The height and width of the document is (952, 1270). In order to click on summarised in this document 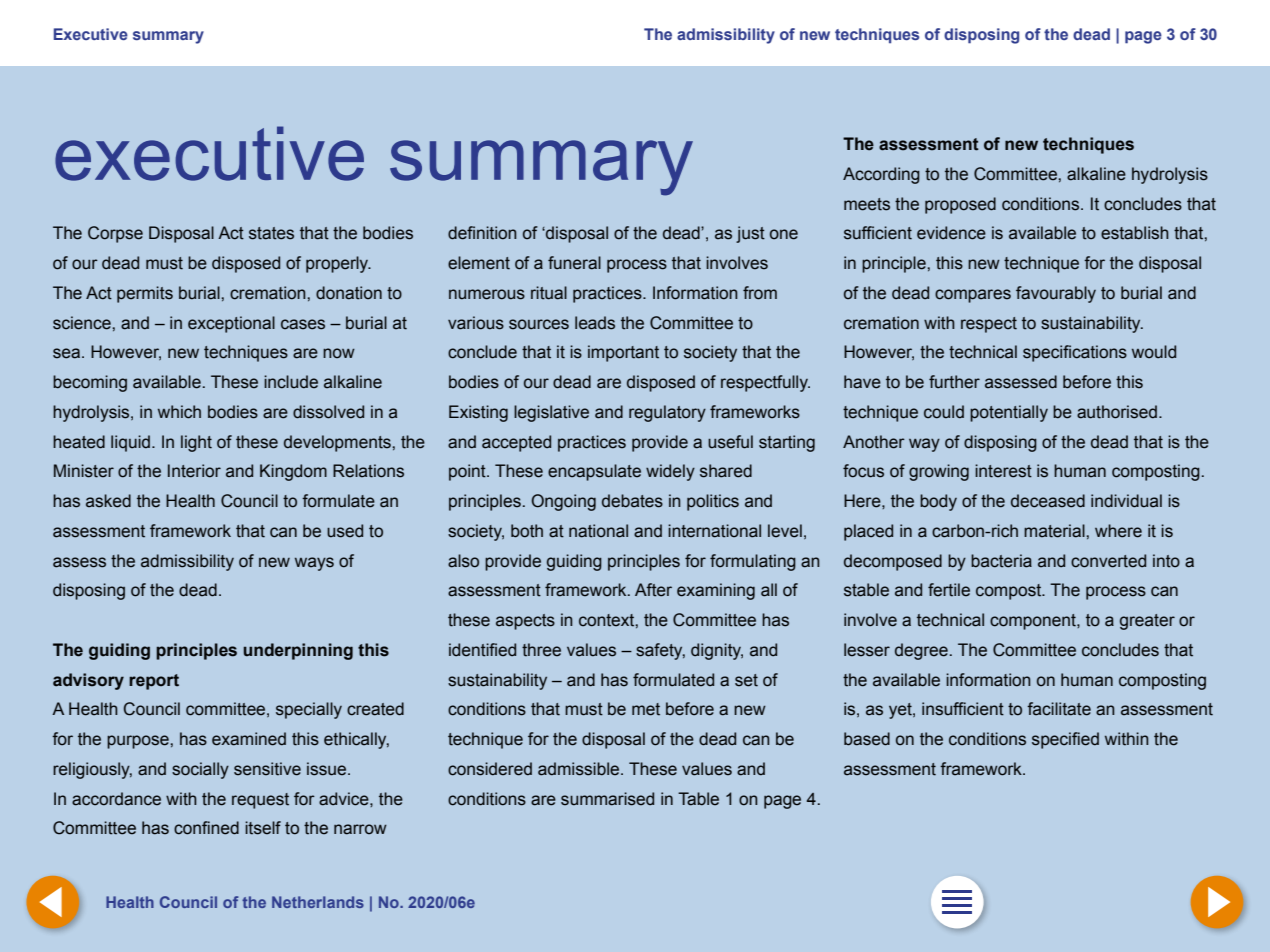, I will do `click(607, 799)`.
